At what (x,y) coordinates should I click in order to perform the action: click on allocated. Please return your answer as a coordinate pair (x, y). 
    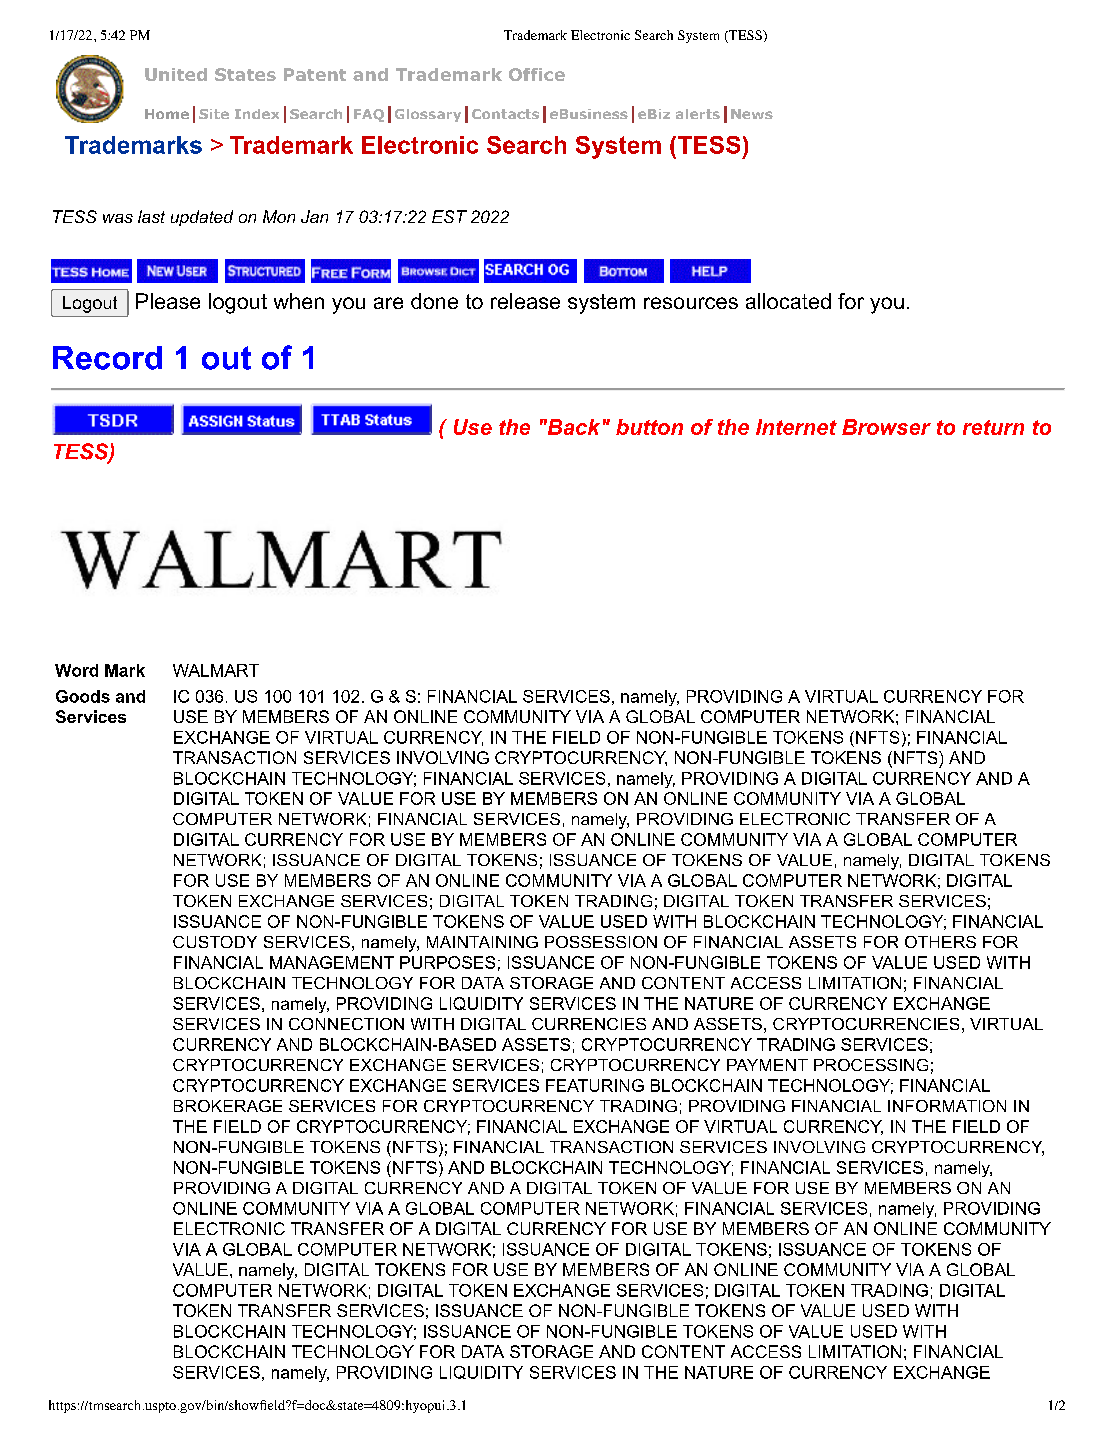
    Looking at the image, I should click on (788, 301).
